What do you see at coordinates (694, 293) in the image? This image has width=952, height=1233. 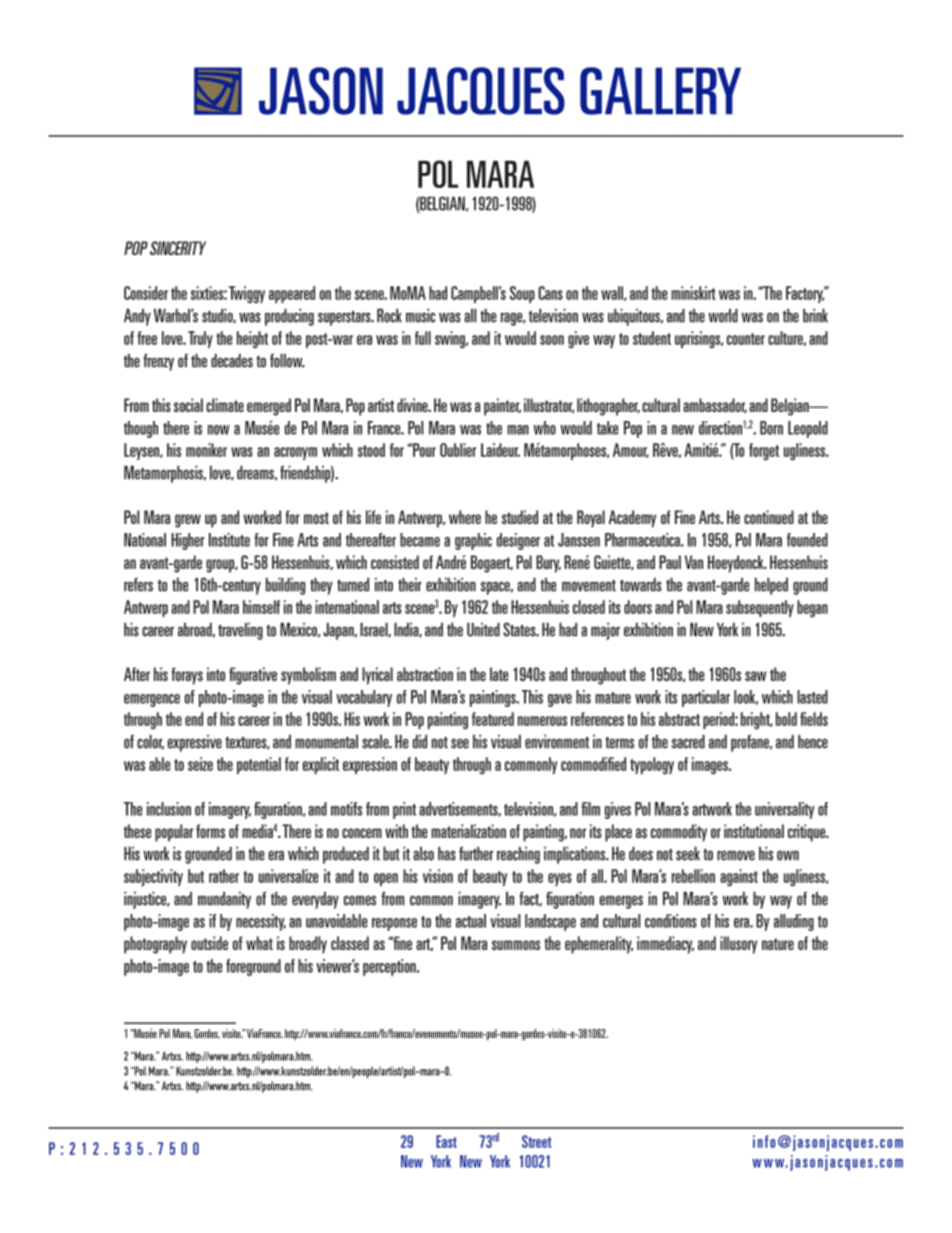 I see `miniskirt` at bounding box center [694, 293].
